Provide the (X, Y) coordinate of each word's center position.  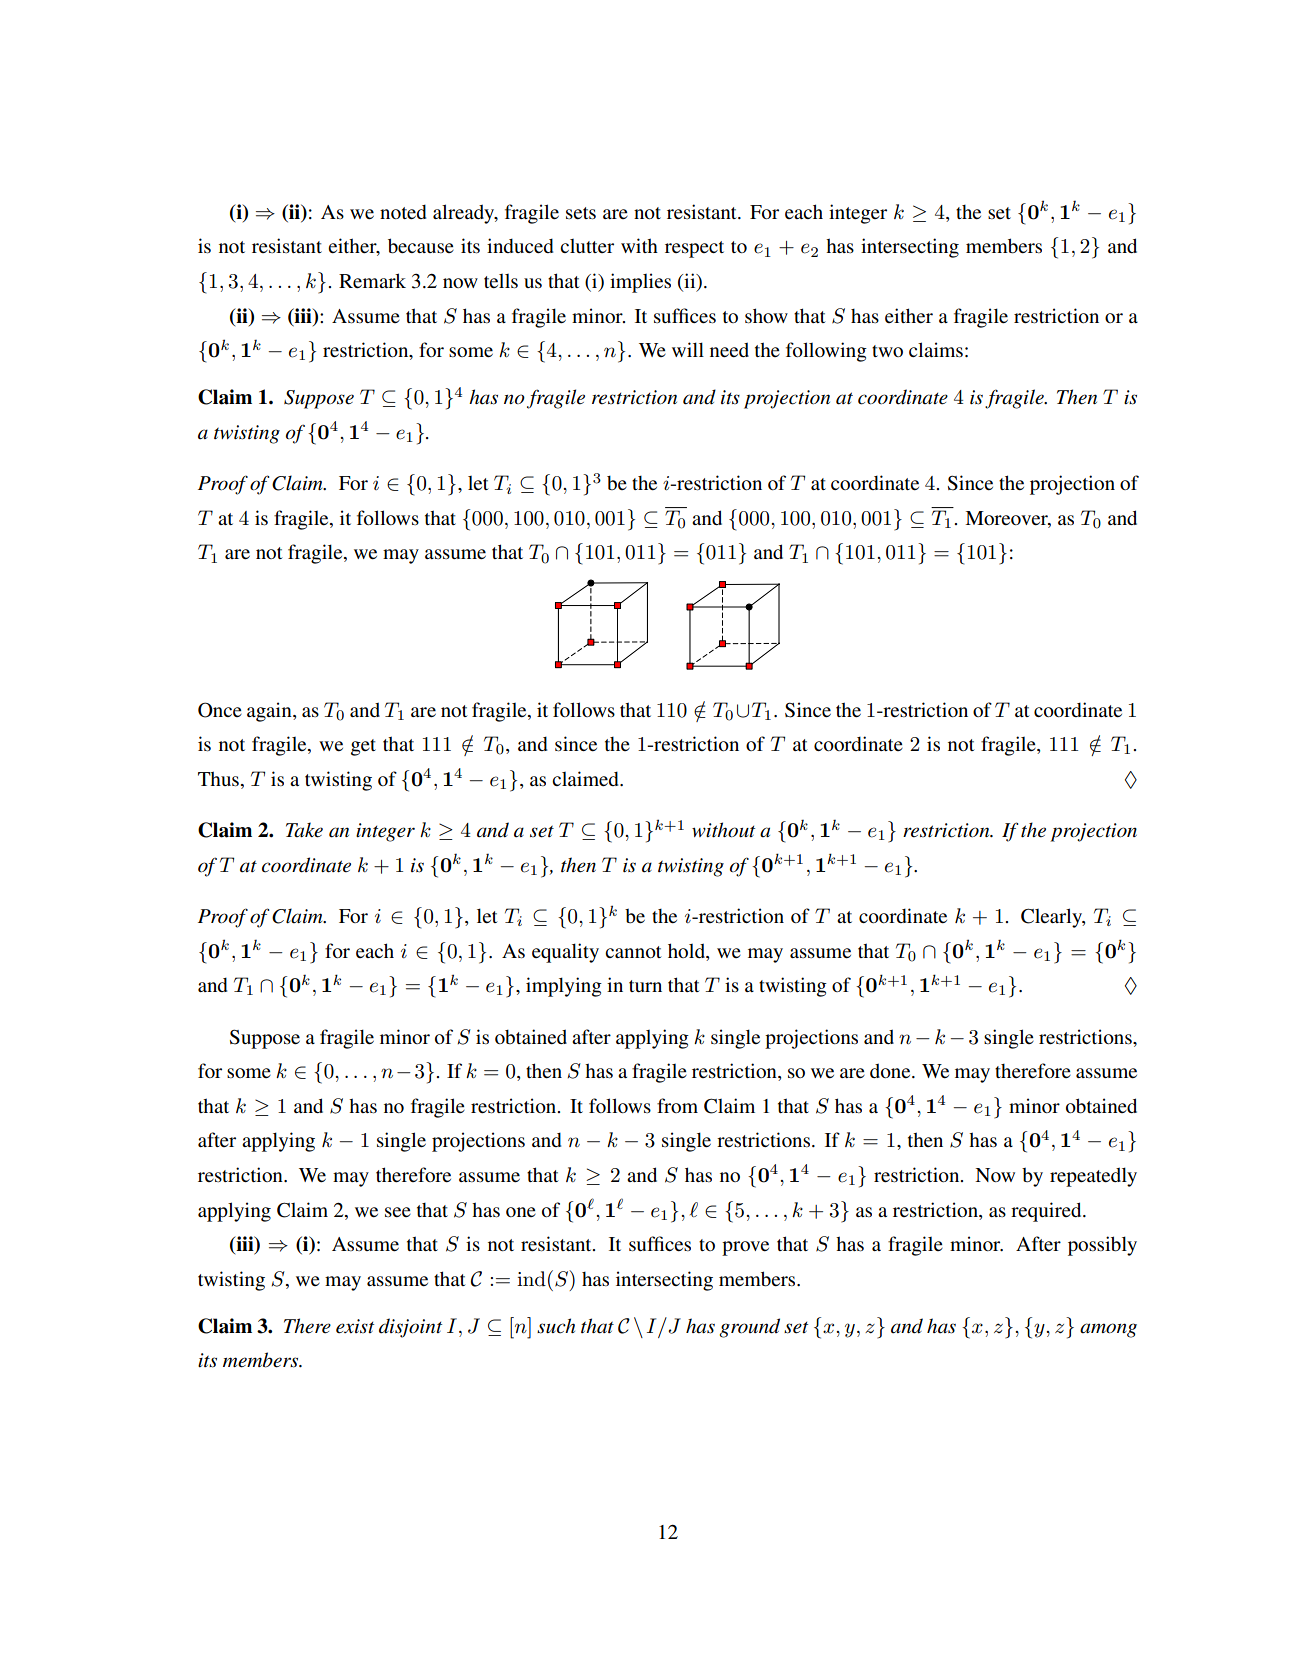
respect (694, 249)
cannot (633, 952)
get (363, 747)
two (887, 351)
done (891, 1070)
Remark (372, 280)
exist (355, 1326)
